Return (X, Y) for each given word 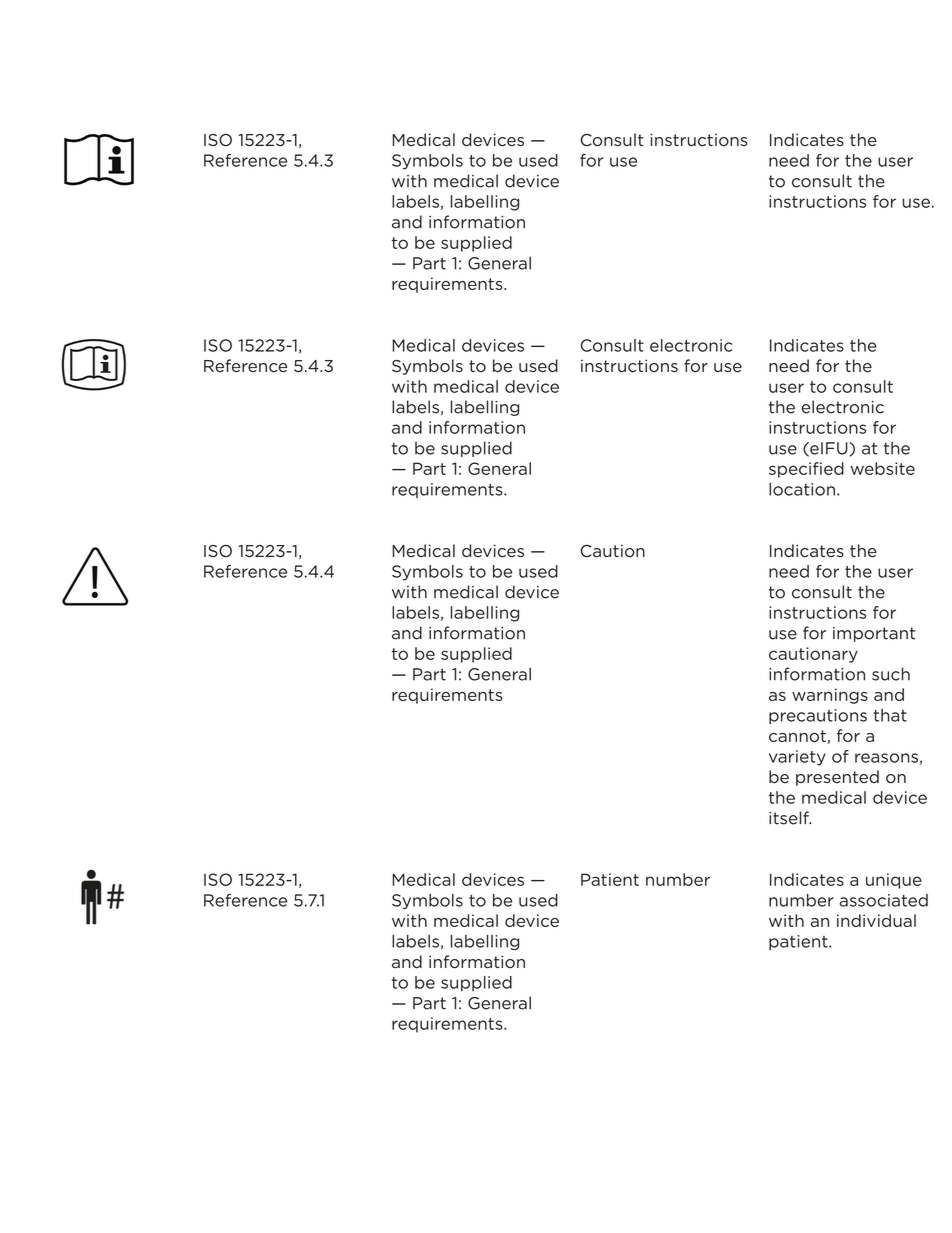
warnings (830, 696)
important (874, 634)
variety (797, 758)
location (802, 489)
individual (876, 920)
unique (894, 881)
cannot (797, 736)
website (882, 468)
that (890, 715)
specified (806, 470)
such (891, 674)
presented (837, 778)
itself (790, 818)
